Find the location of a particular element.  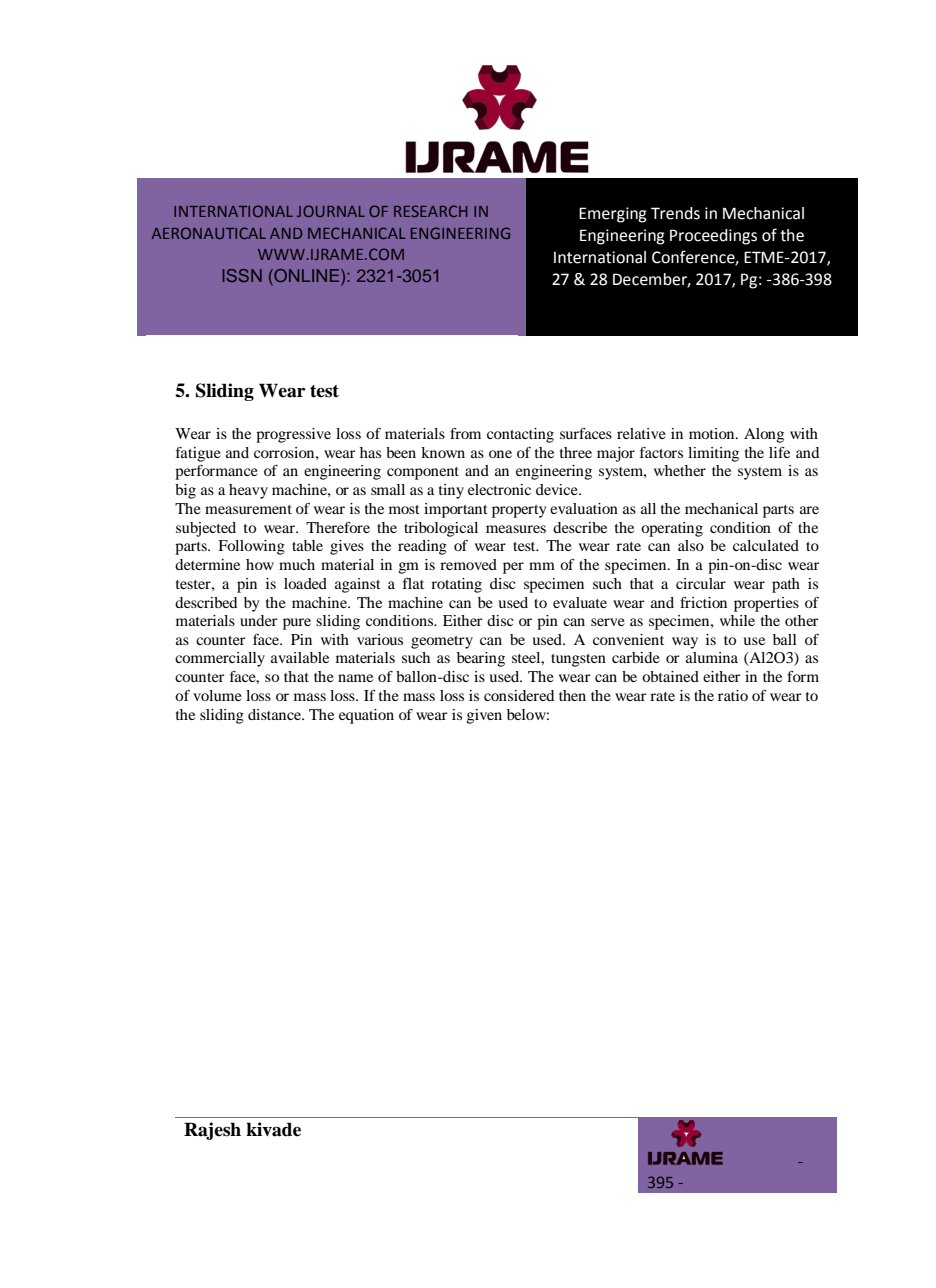

Rajesh is located at coordinates (212, 1131).
